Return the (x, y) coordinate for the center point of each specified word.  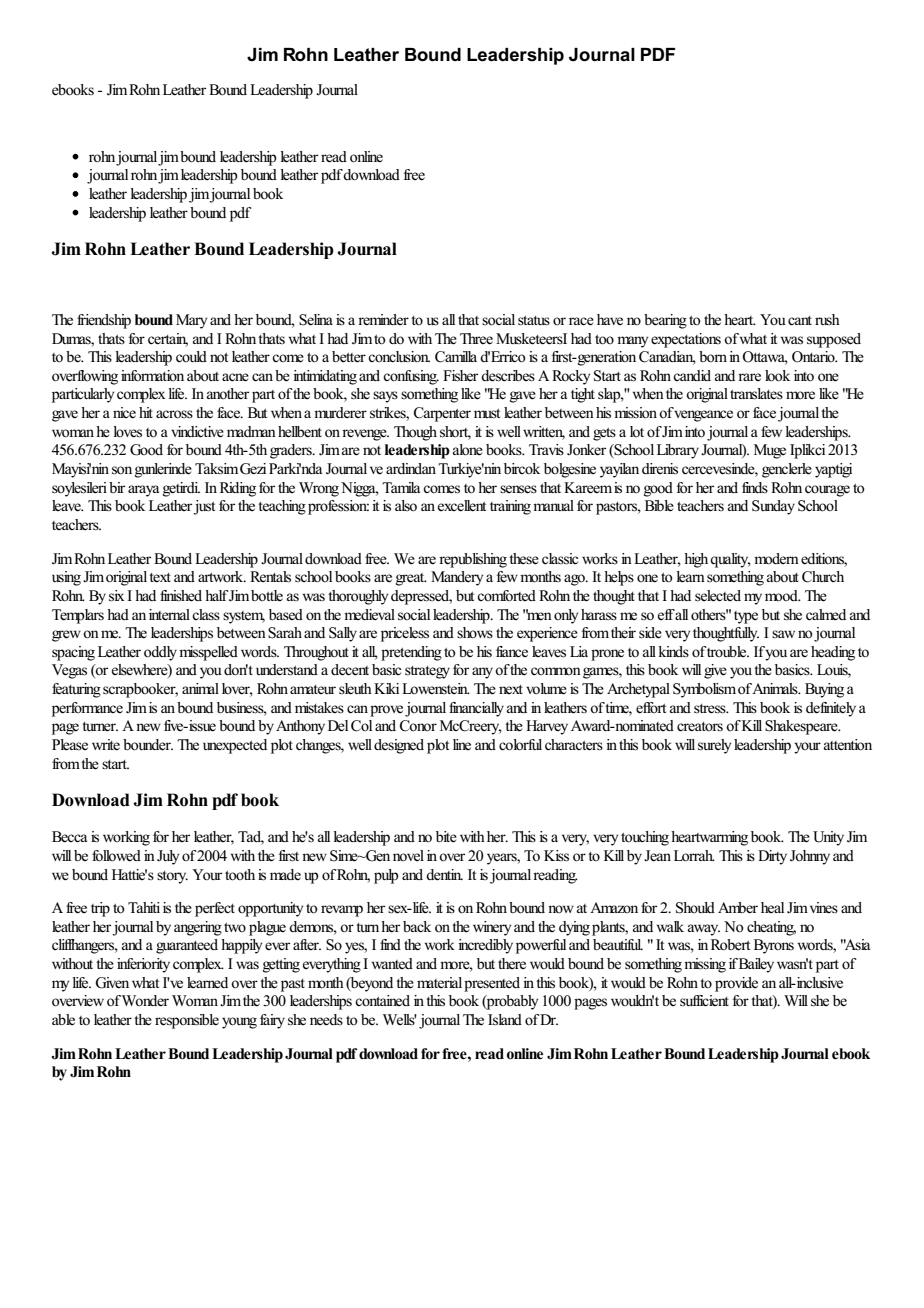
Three (476, 339)
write (106, 745)
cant (800, 320)
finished (181, 596)
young (239, 1023)
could (191, 356)
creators (700, 727)
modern (776, 559)
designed (399, 746)
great (411, 579)
